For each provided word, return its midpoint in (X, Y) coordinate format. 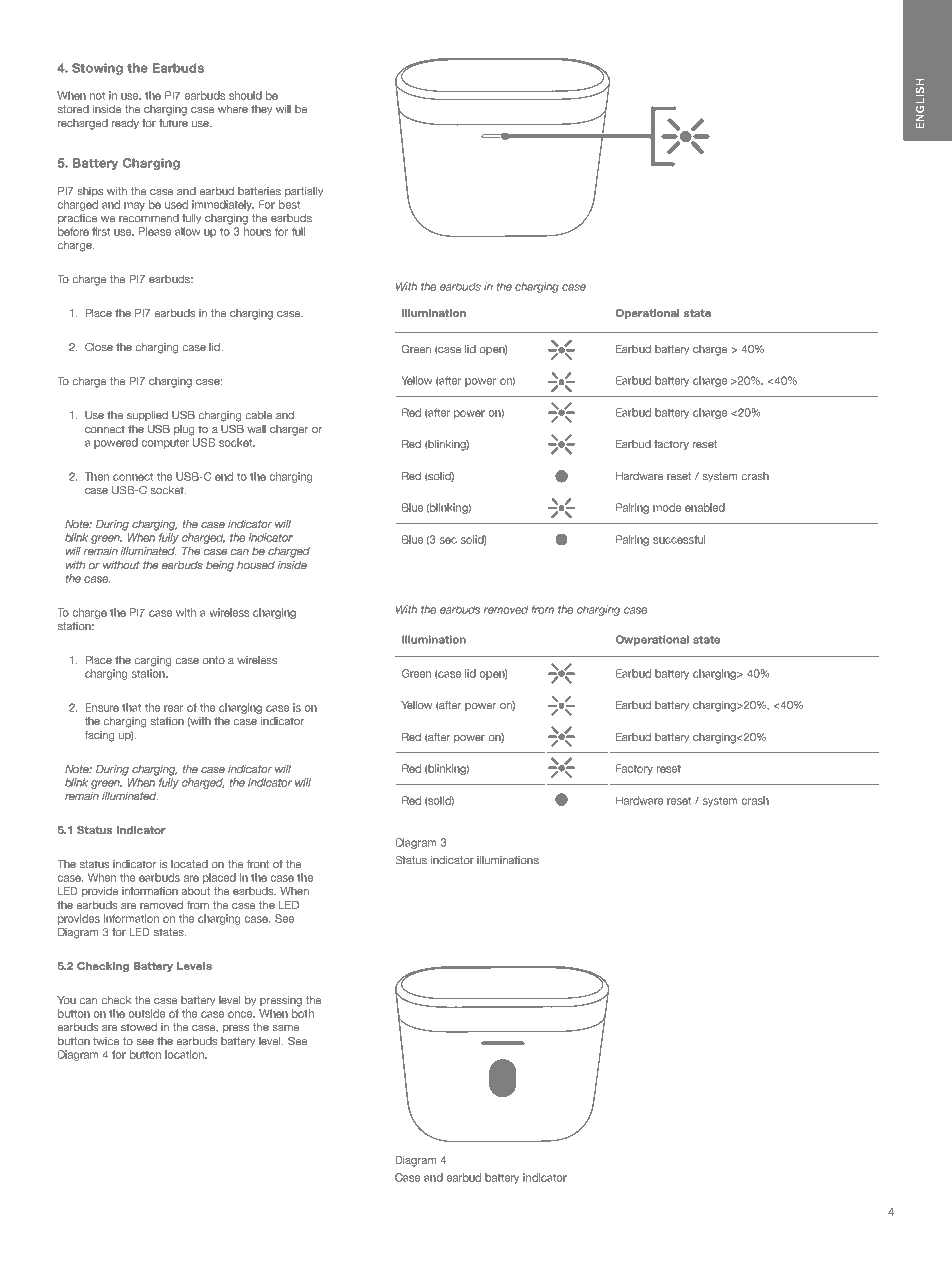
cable (259, 415)
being (220, 566)
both (303, 1013)
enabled (705, 507)
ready (125, 124)
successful (679, 539)
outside (147, 1013)
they (261, 110)
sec (448, 540)
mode (667, 507)
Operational (647, 314)
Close (99, 347)
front (258, 864)
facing (99, 736)
